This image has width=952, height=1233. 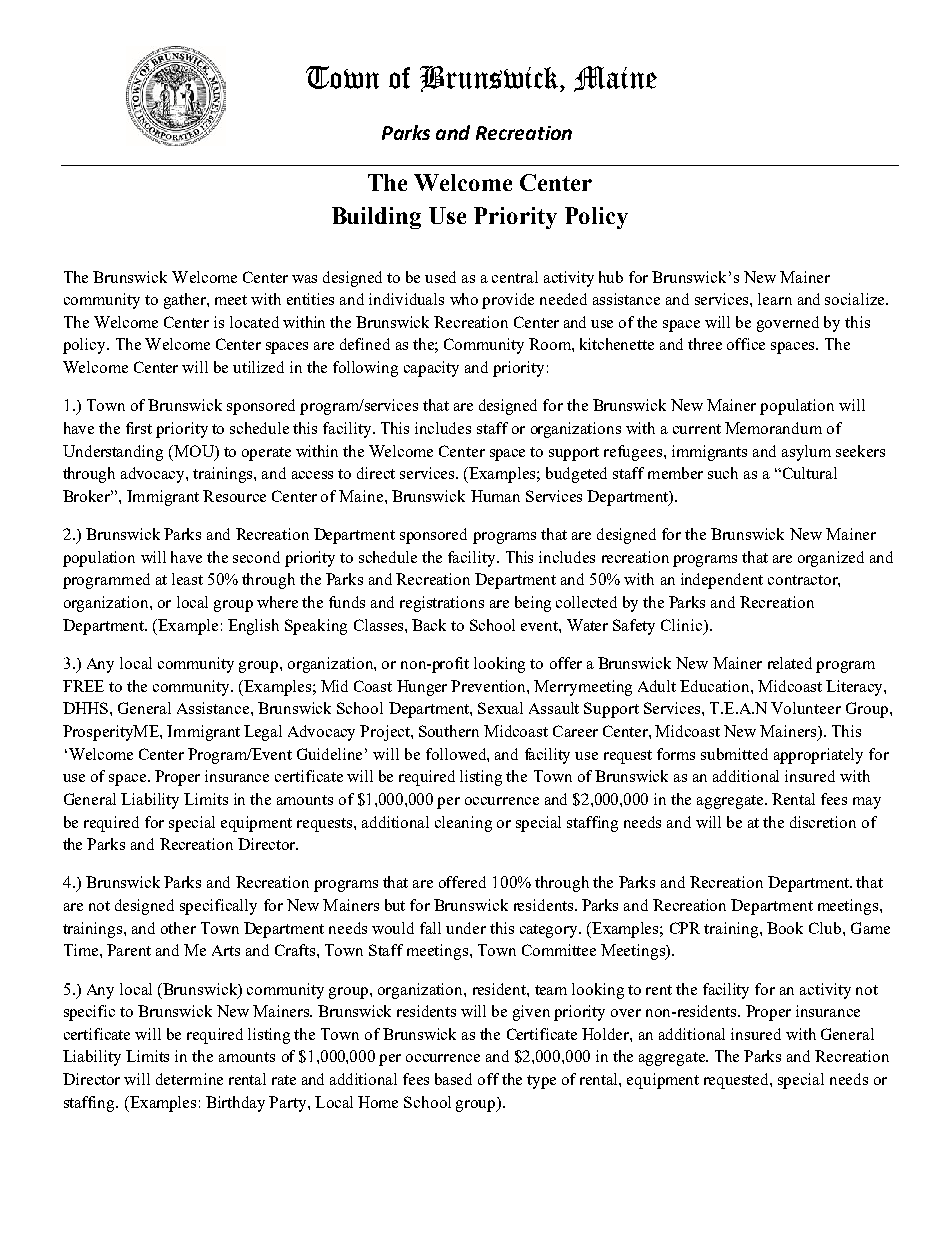 What do you see at coordinates (823, 822) in the image?
I see `discretion` at bounding box center [823, 822].
